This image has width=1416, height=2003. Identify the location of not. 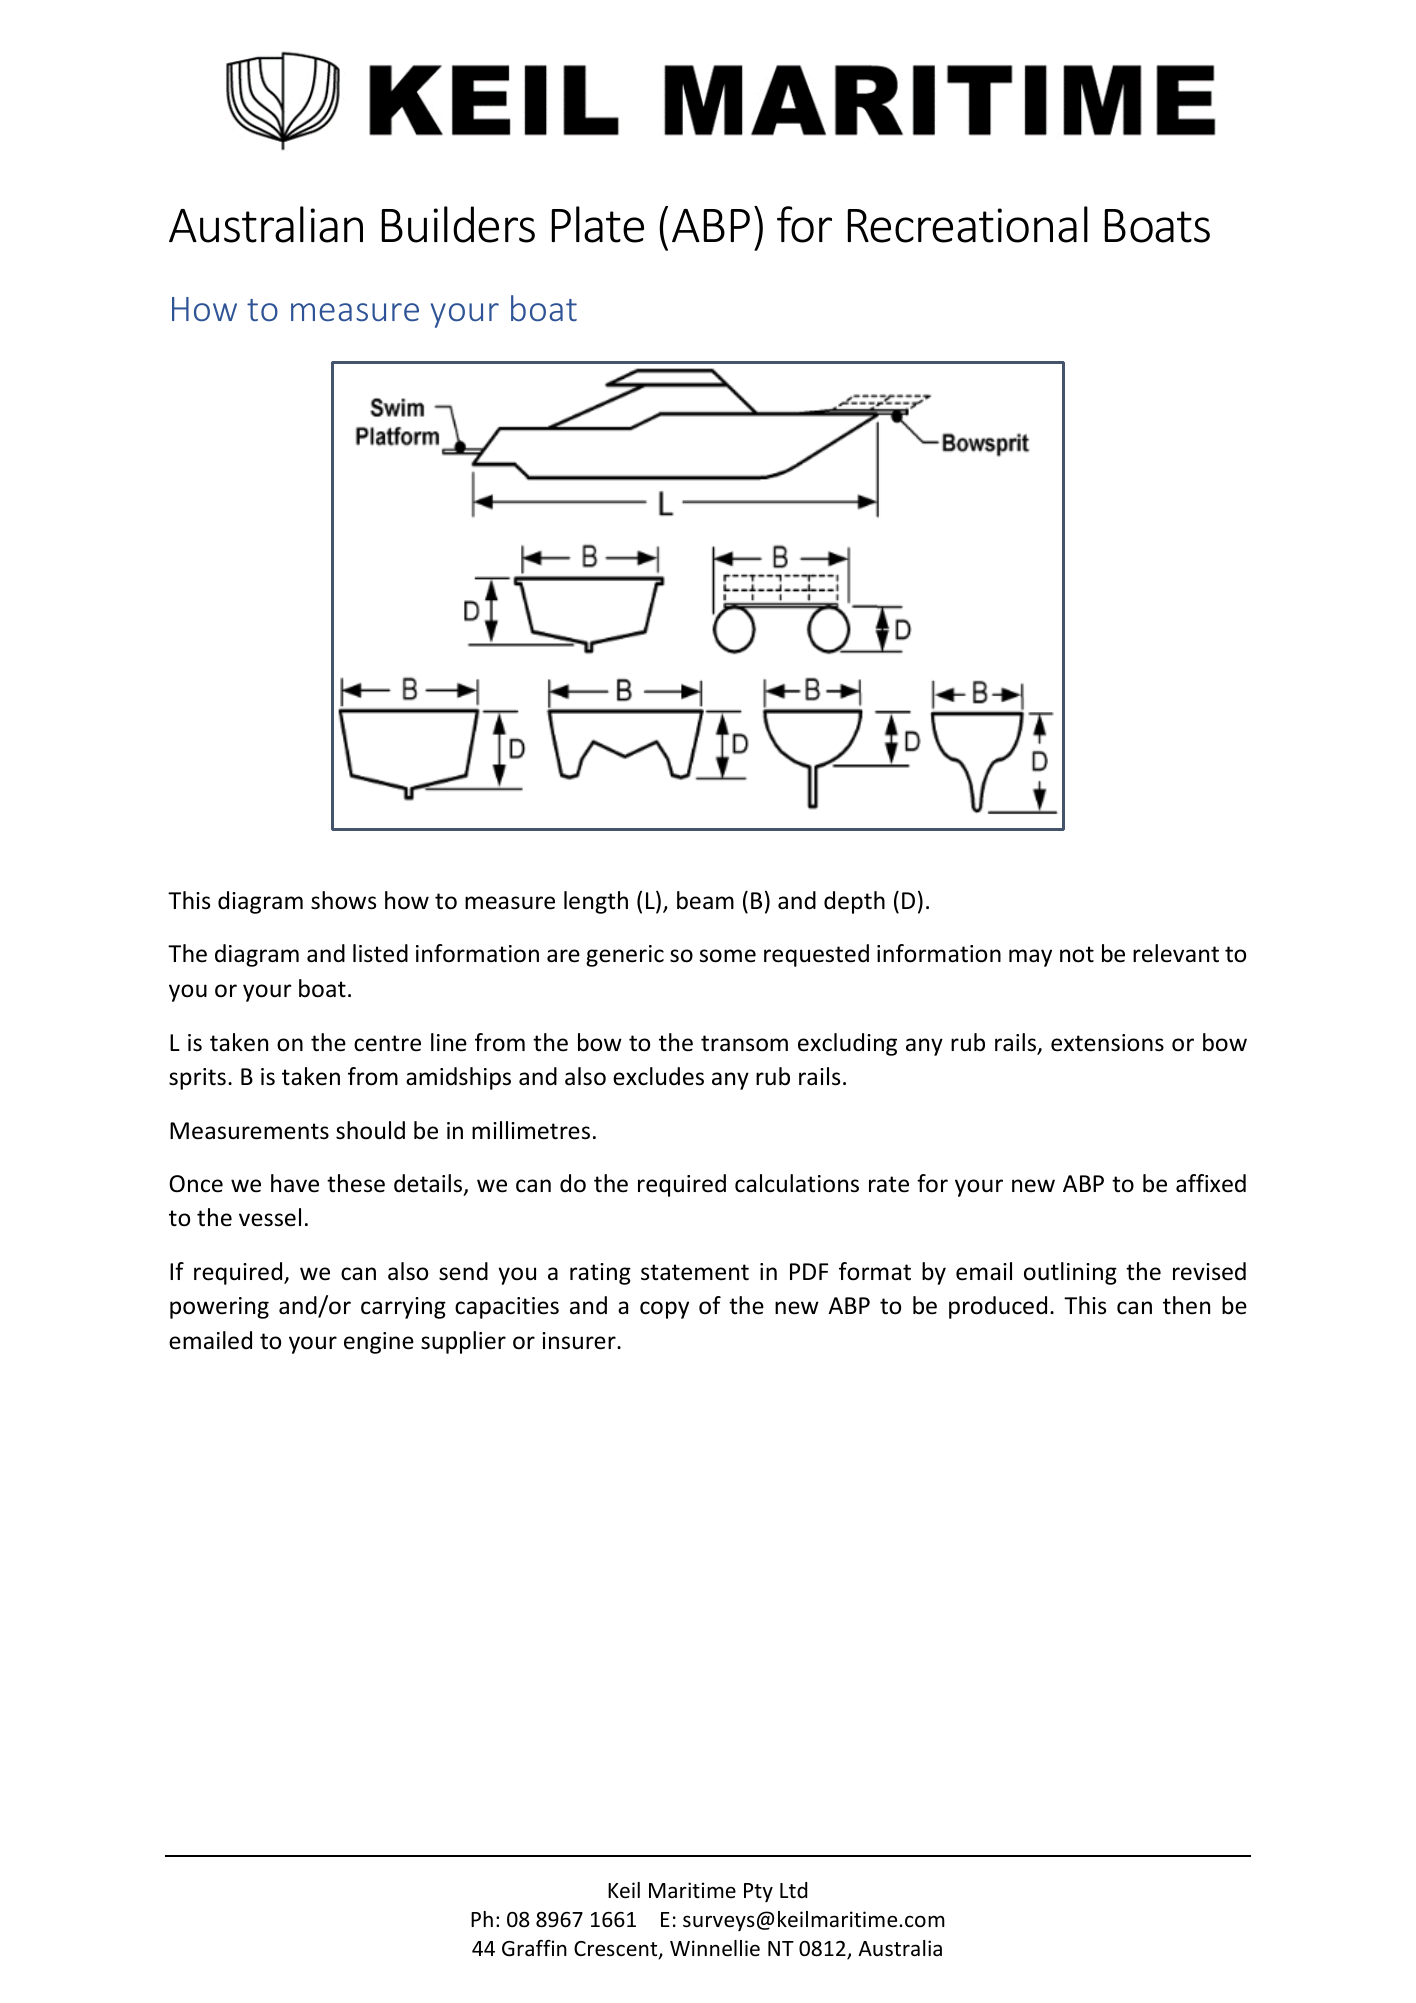
(1077, 954).
